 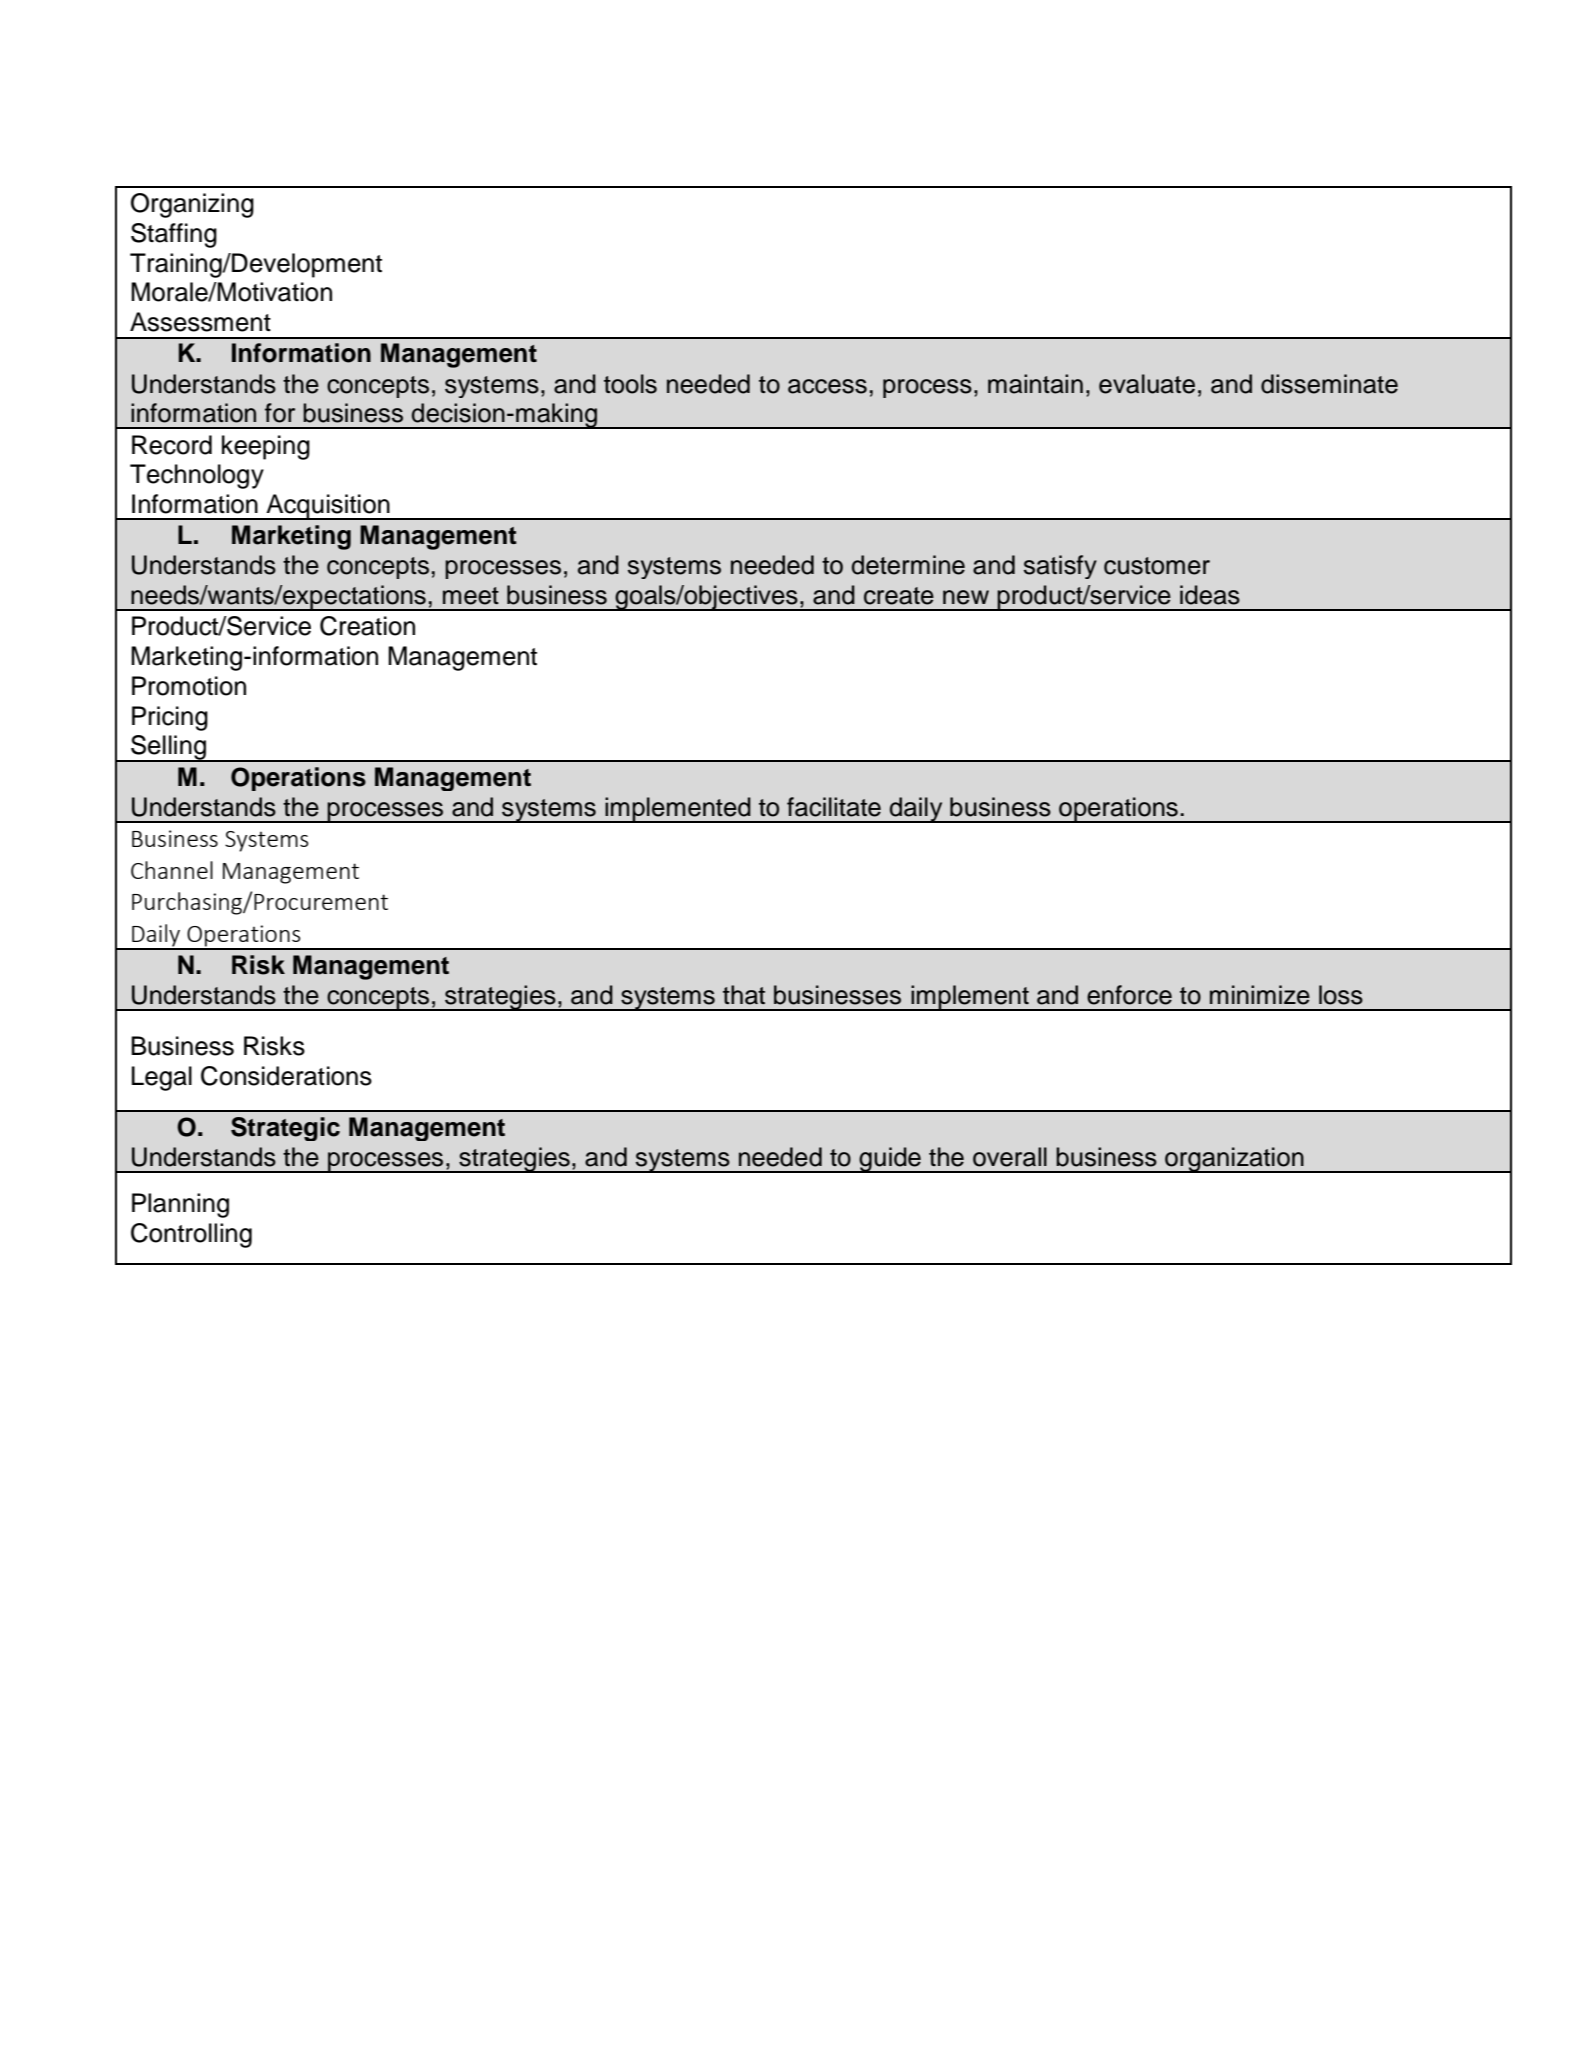 I want to click on evaluate, so click(x=1147, y=384).
